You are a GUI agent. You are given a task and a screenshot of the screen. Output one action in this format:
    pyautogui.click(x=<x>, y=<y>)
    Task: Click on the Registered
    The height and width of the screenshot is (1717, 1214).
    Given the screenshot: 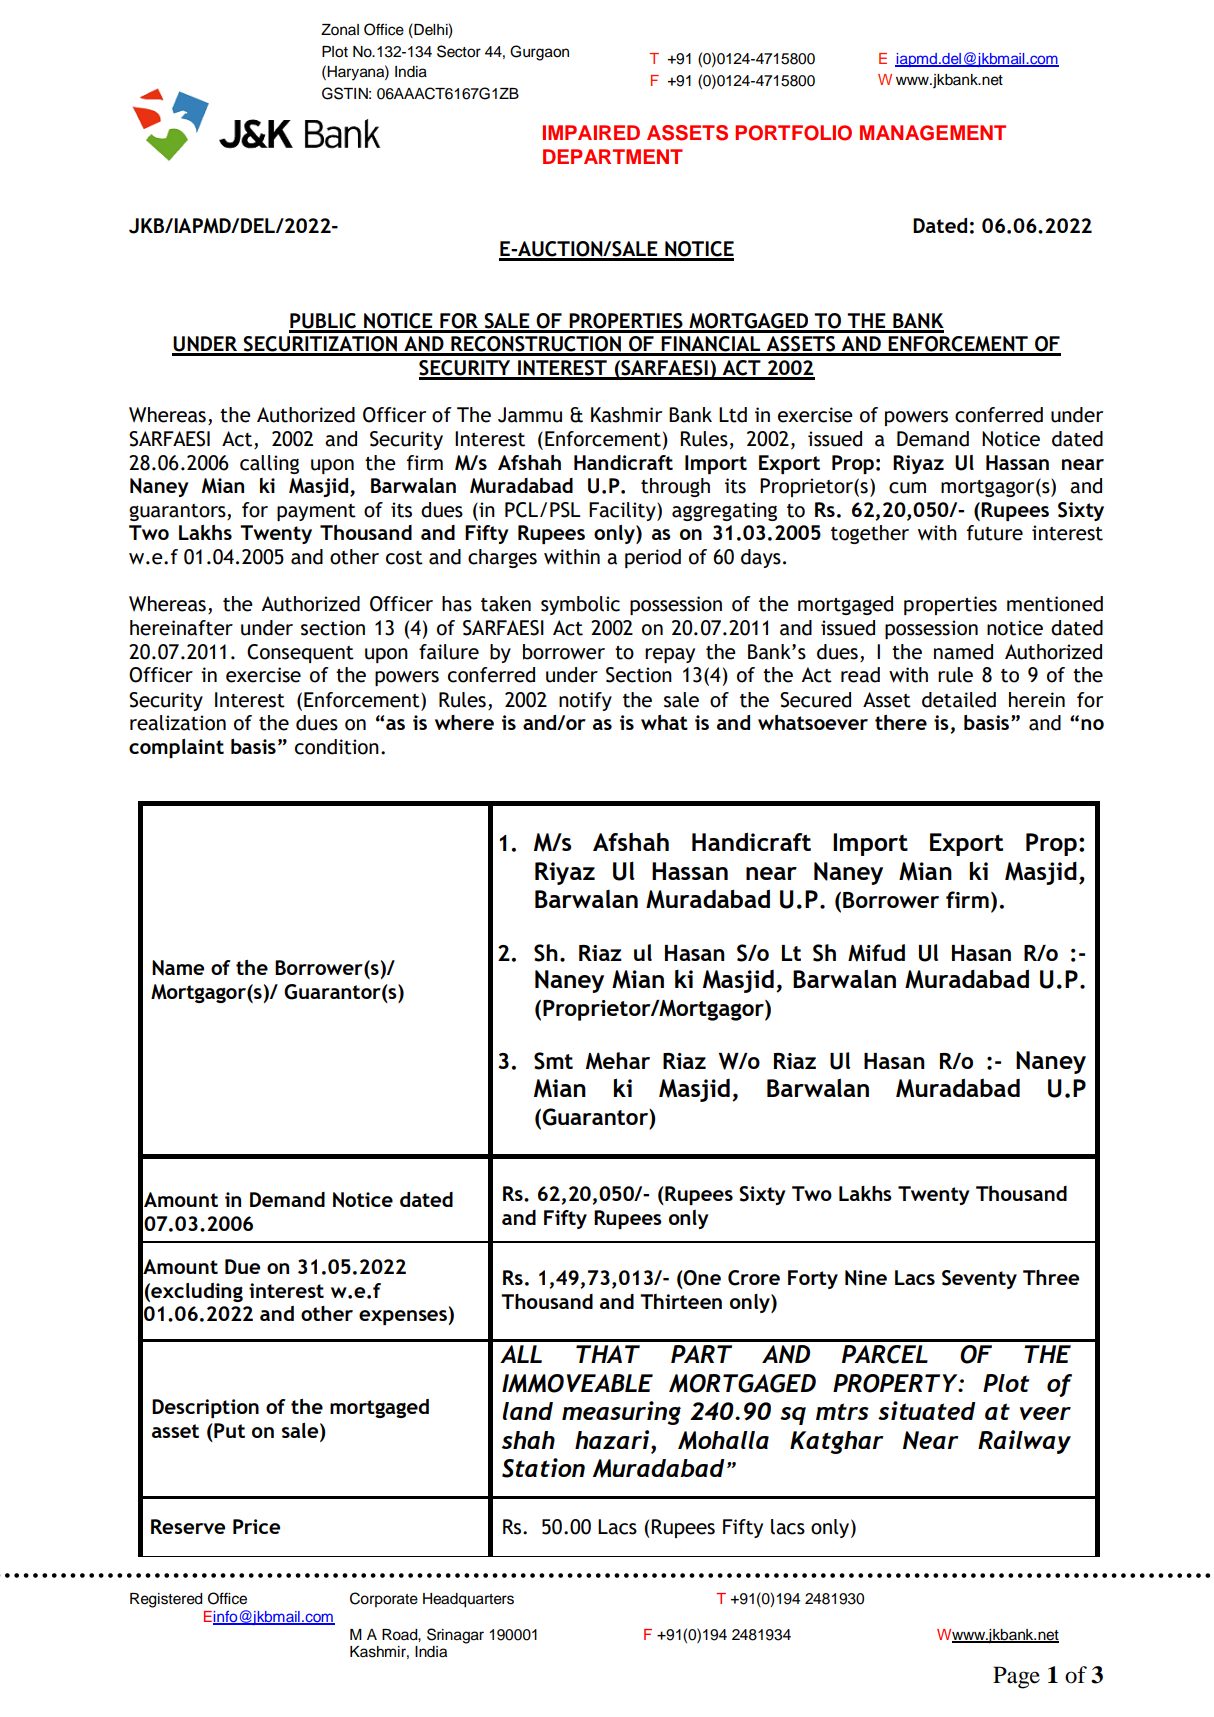 What is the action you would take?
    pyautogui.click(x=166, y=1600)
